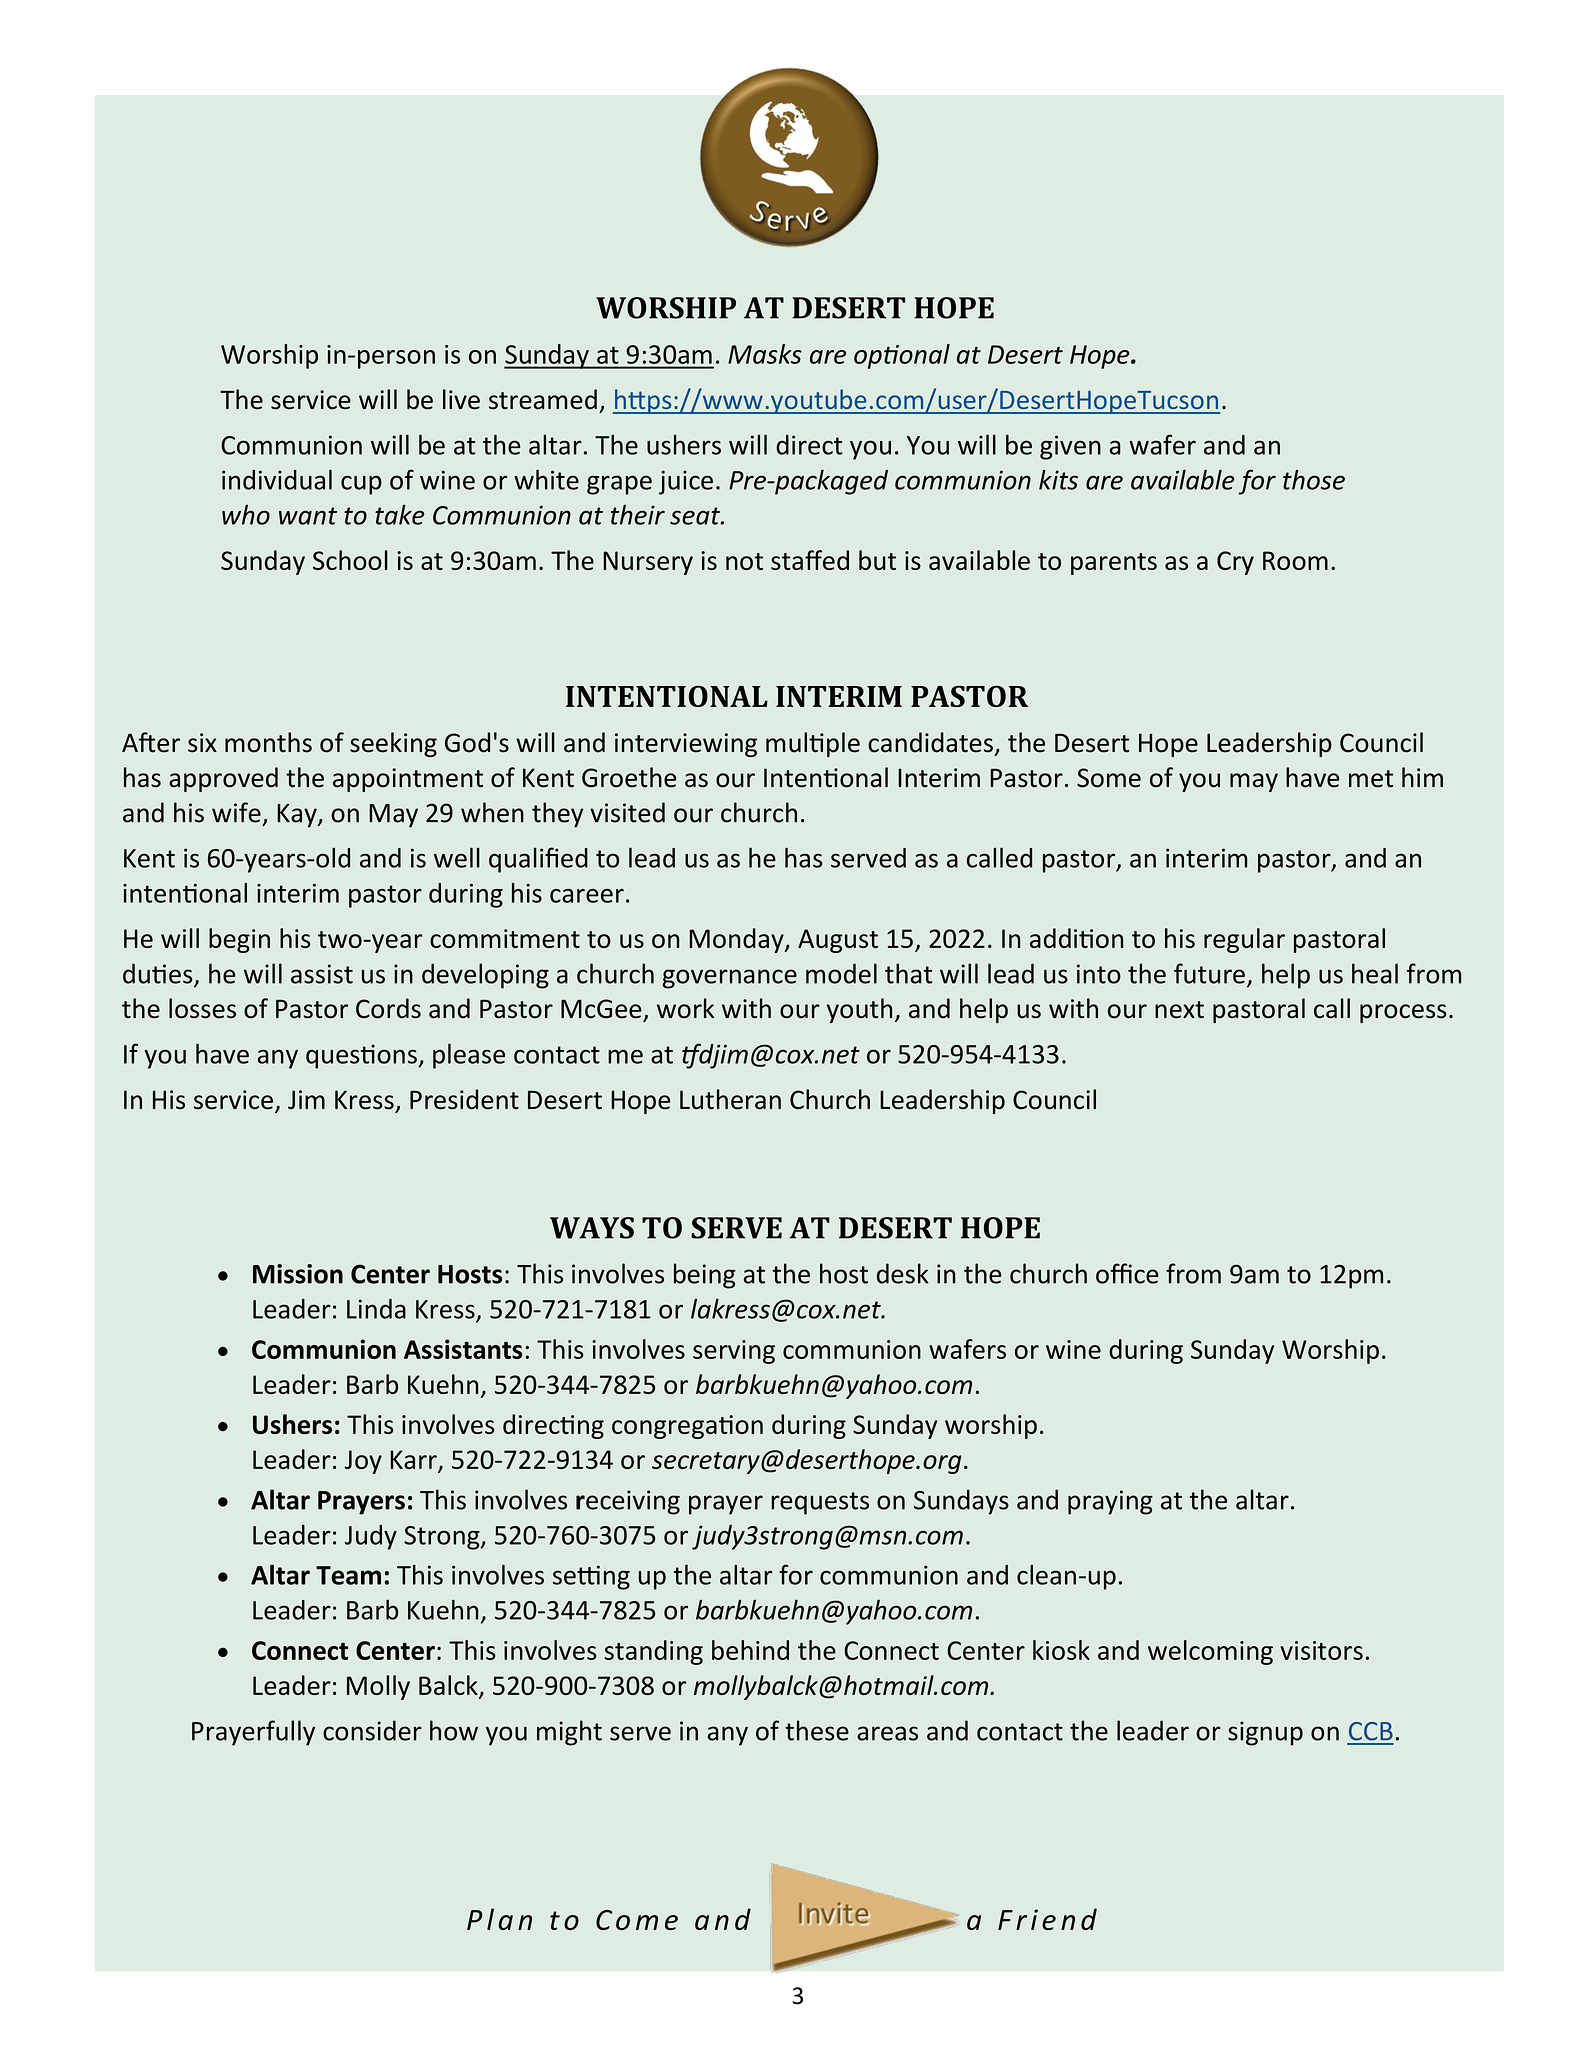  What do you see at coordinates (737, 940) in the screenshot?
I see `Monday` at bounding box center [737, 940].
